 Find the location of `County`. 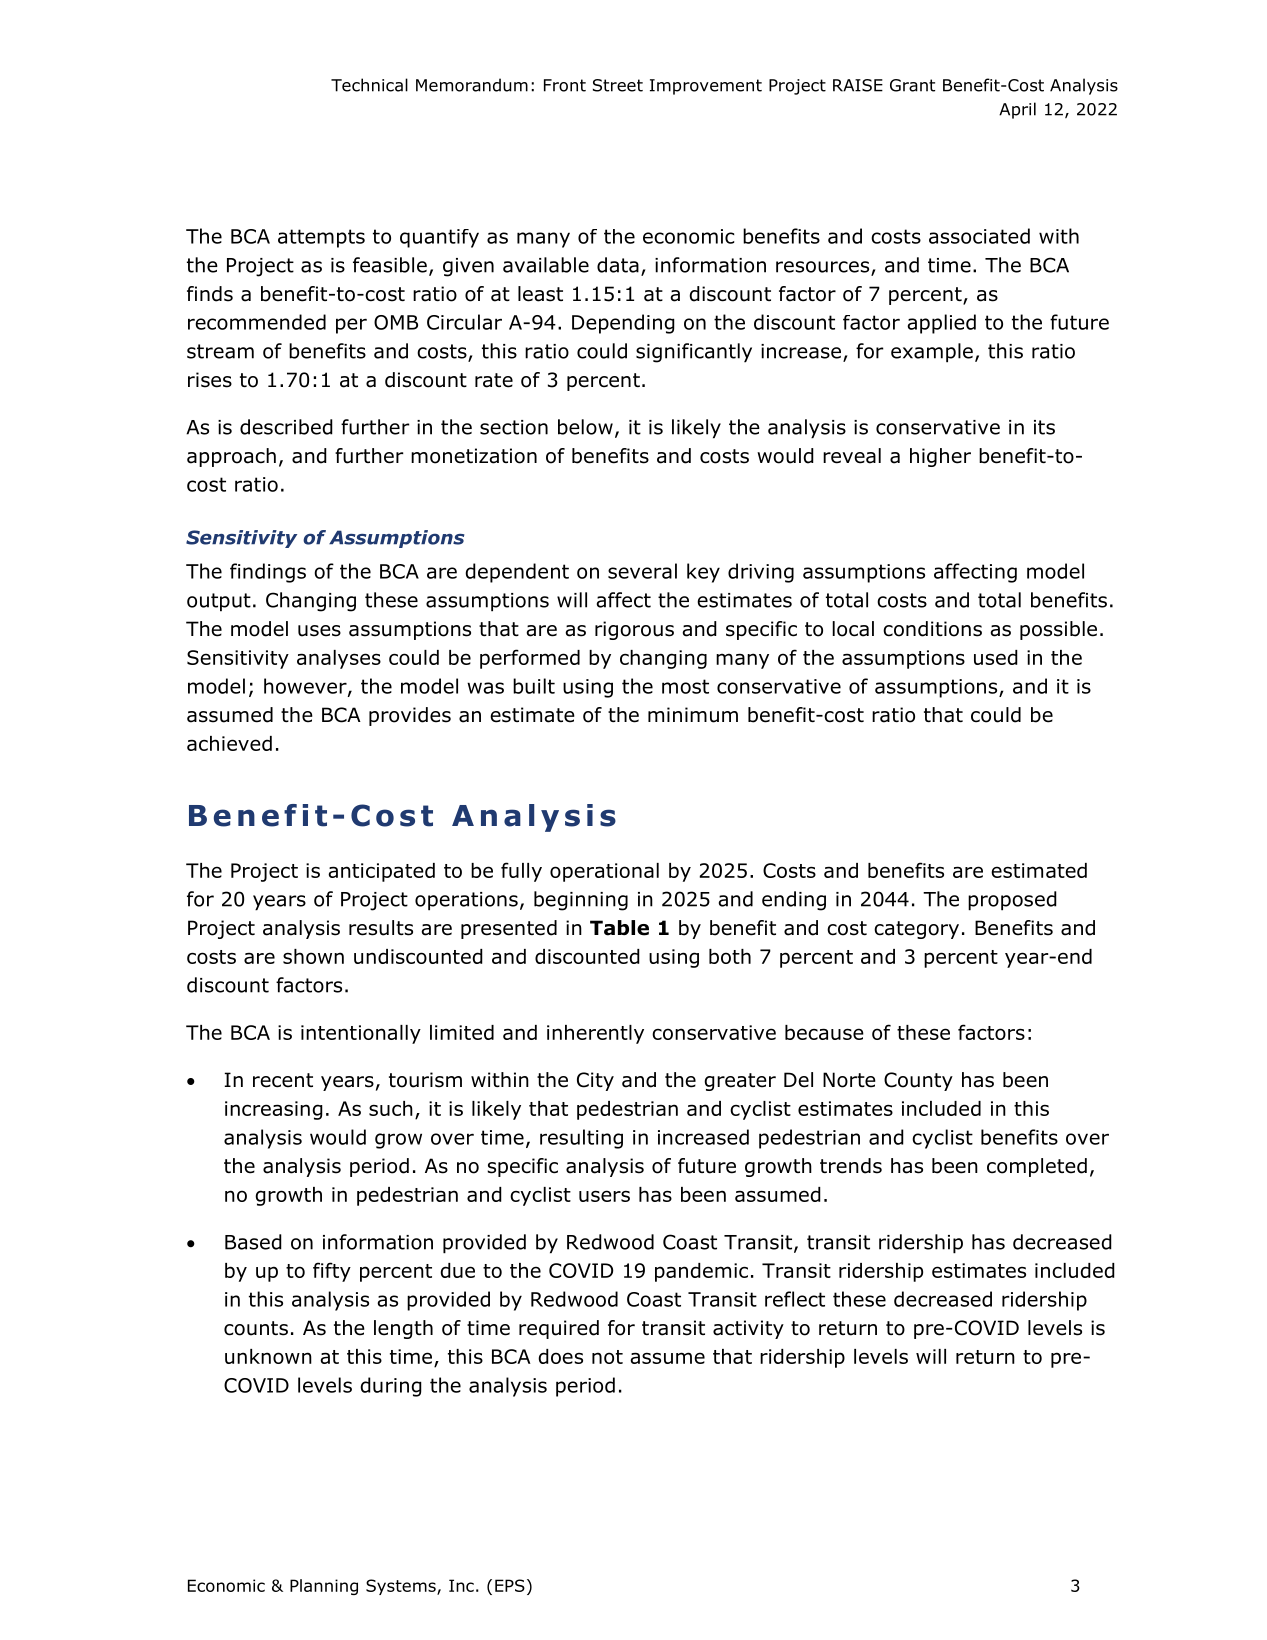

County is located at coordinates (918, 1081).
